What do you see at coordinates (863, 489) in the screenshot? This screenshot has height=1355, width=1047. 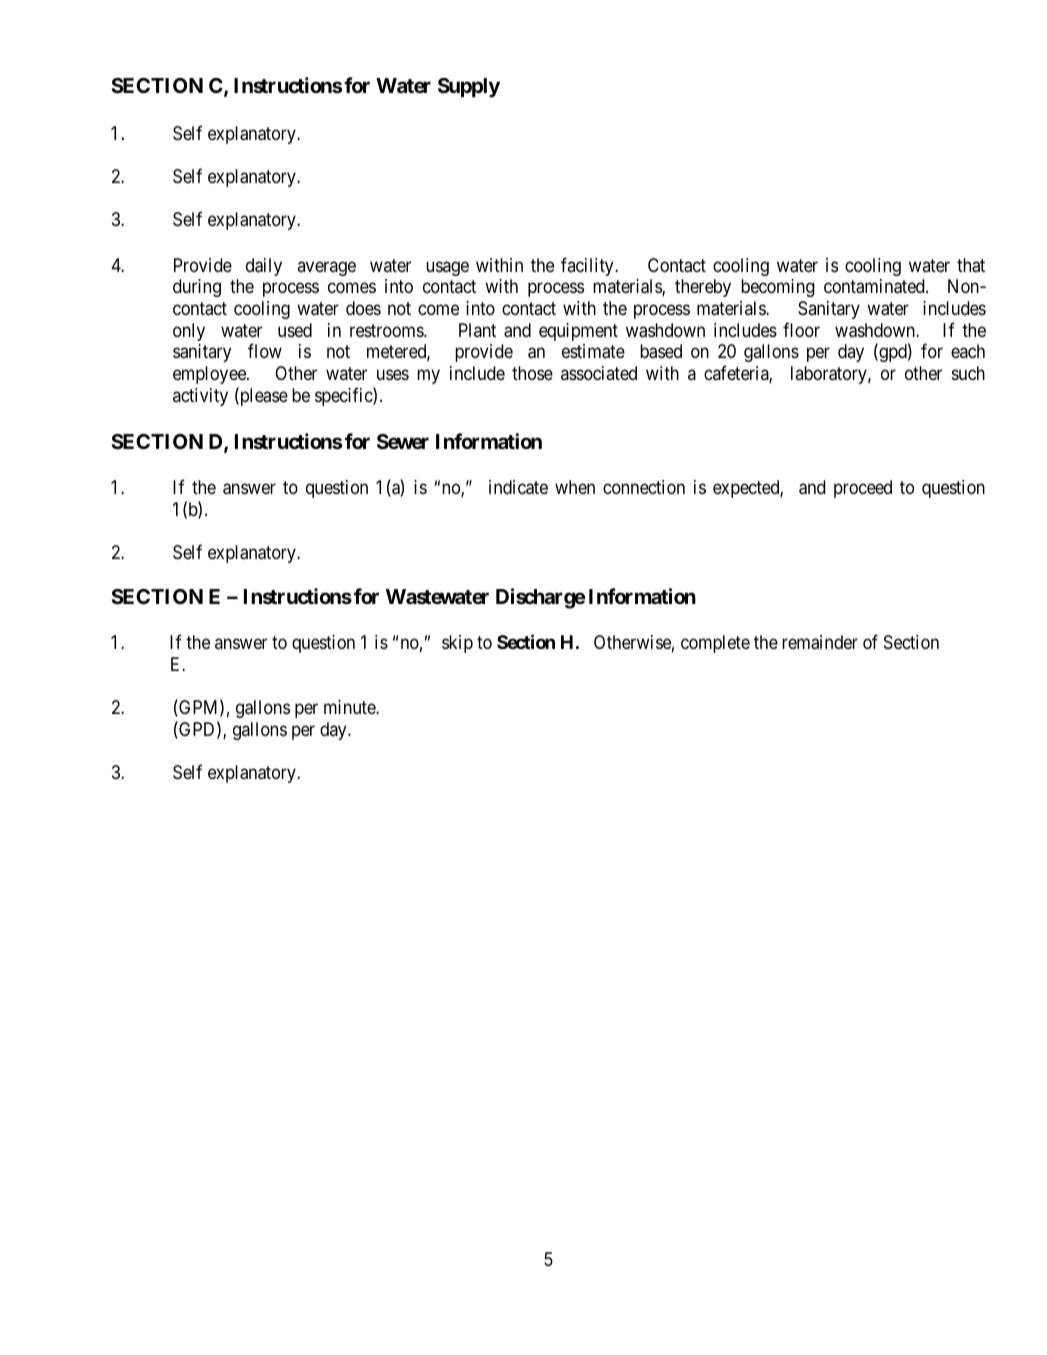 I see `proceed` at bounding box center [863, 489].
